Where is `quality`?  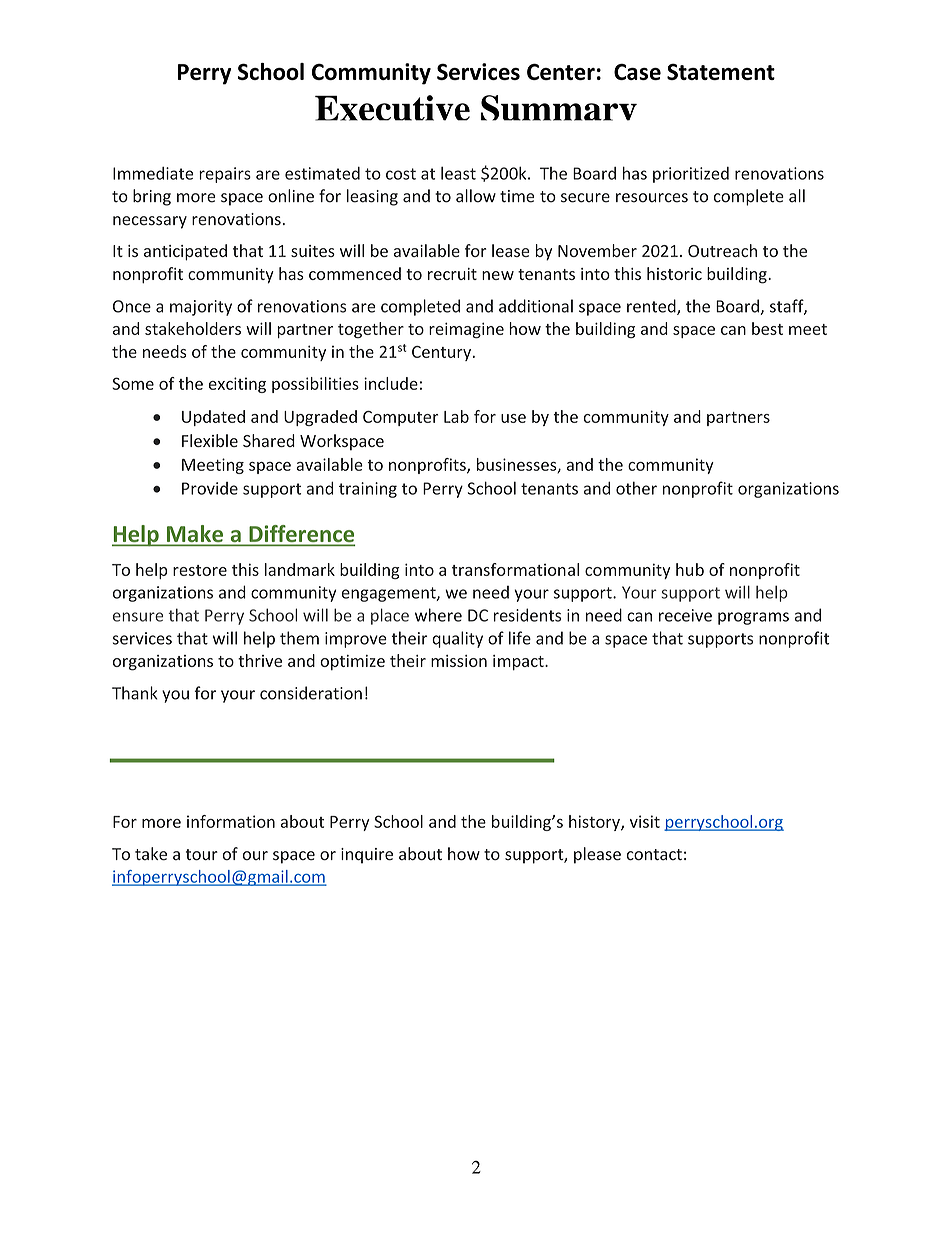 quality is located at coordinates (457, 639).
